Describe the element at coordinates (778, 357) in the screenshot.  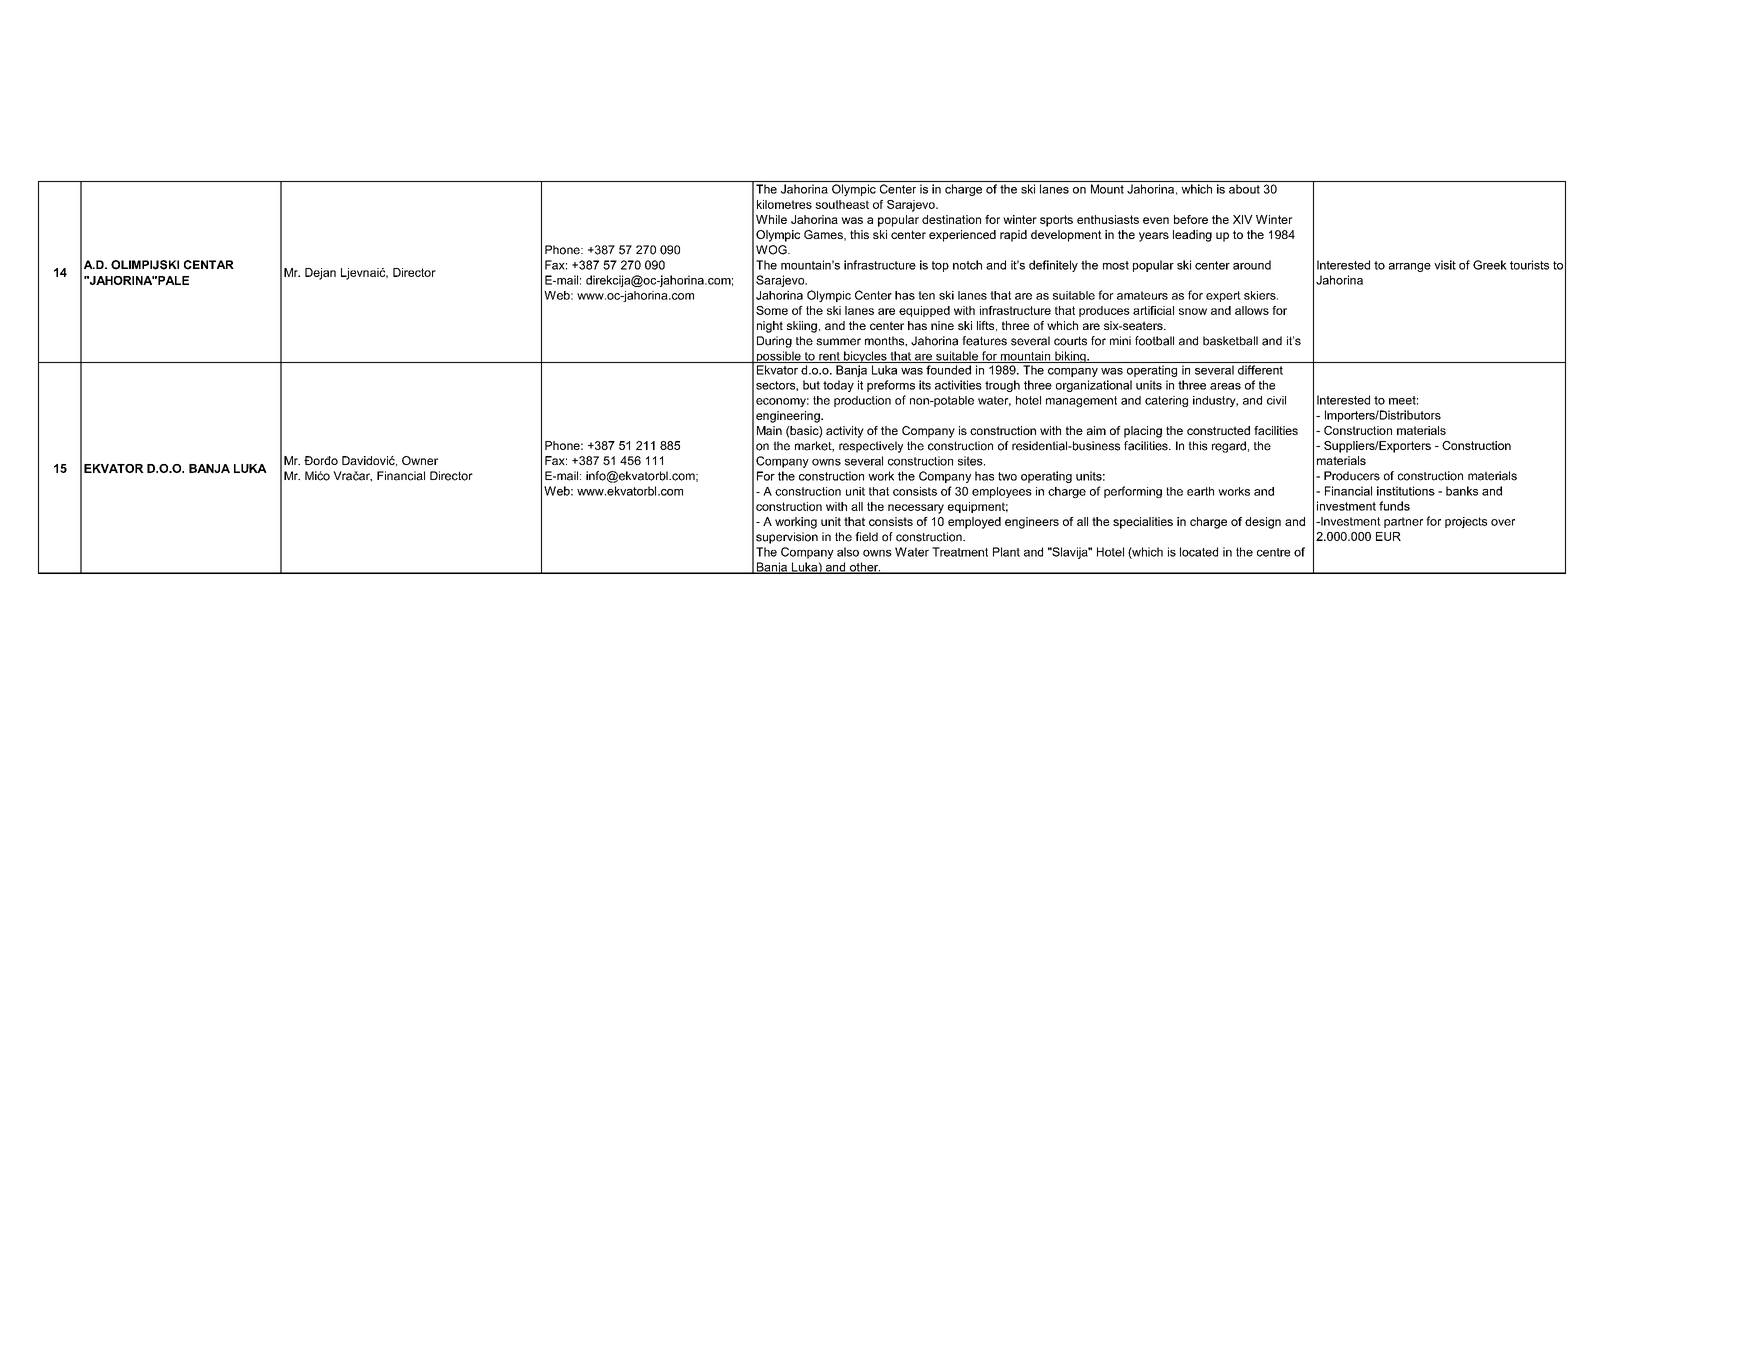
I see `possible` at that location.
